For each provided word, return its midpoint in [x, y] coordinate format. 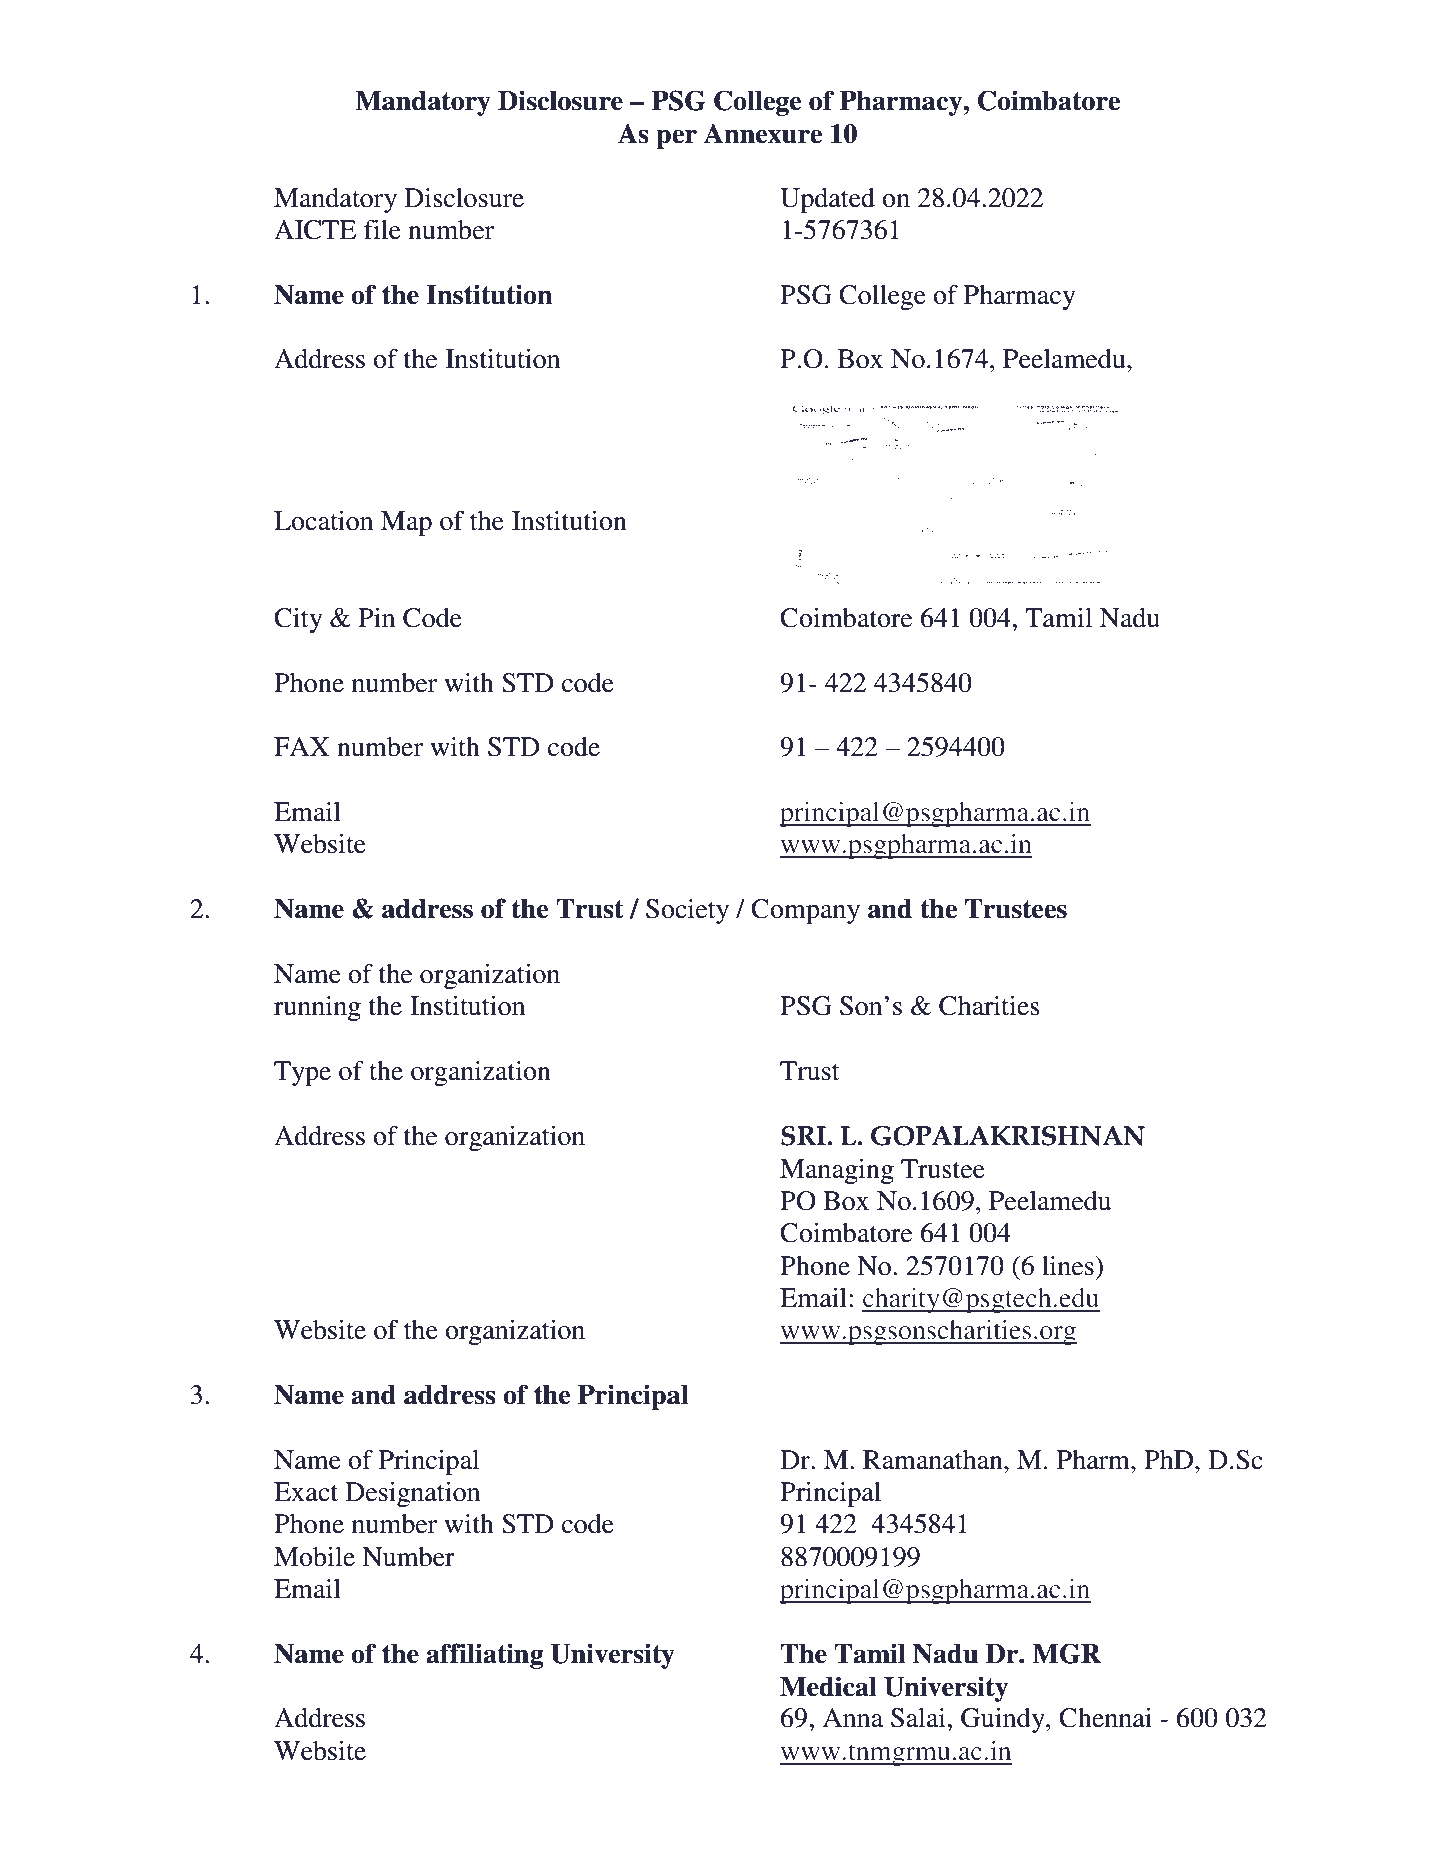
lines [1069, 1266]
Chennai [1105, 1718]
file [382, 230]
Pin [376, 617]
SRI [804, 1136]
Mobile [314, 1557]
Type [302, 1073]
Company [805, 911]
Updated [827, 200]
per [676, 139]
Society [687, 911]
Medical [828, 1686]
